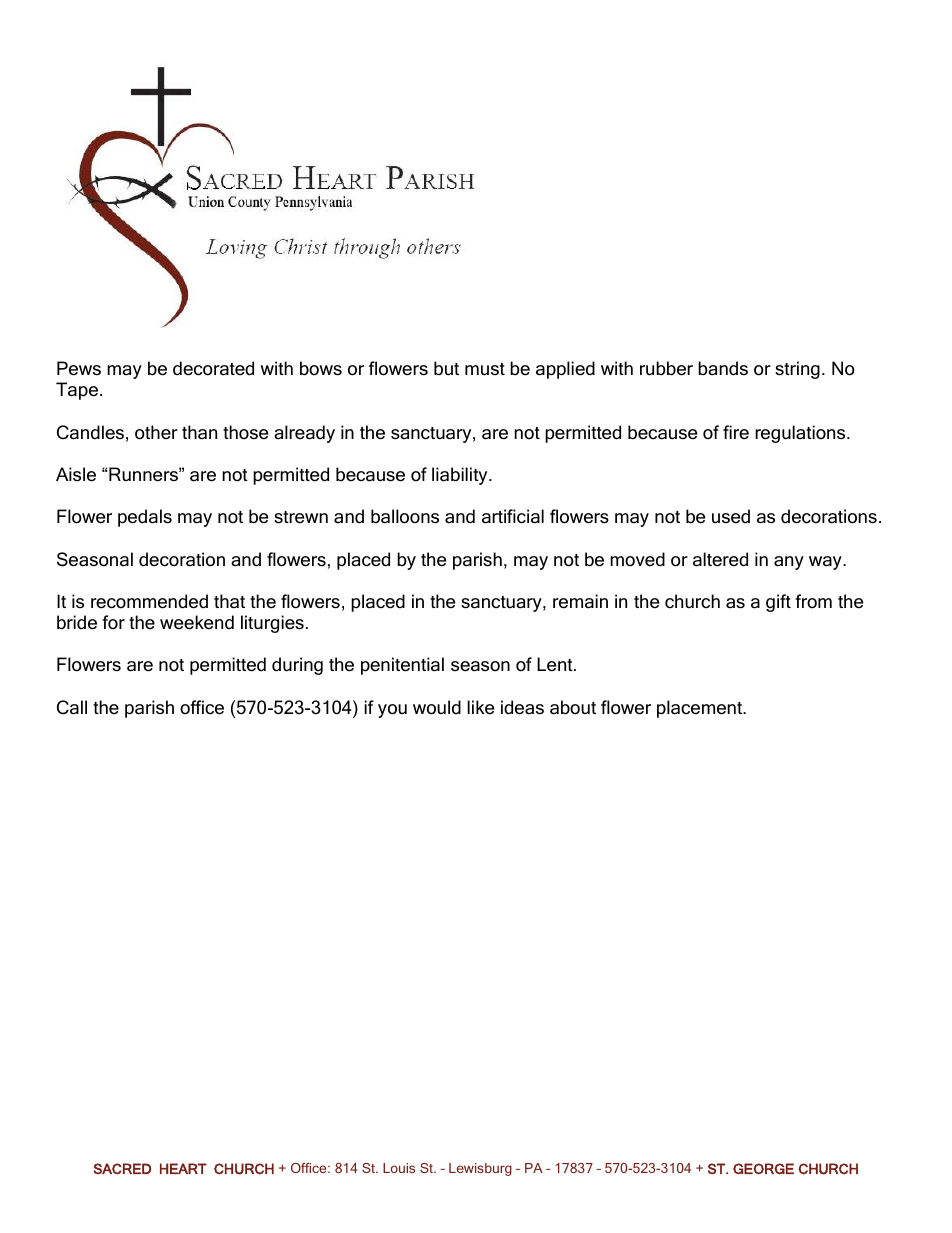  Describe the element at coordinates (446, 368) in the document. I see `but` at that location.
